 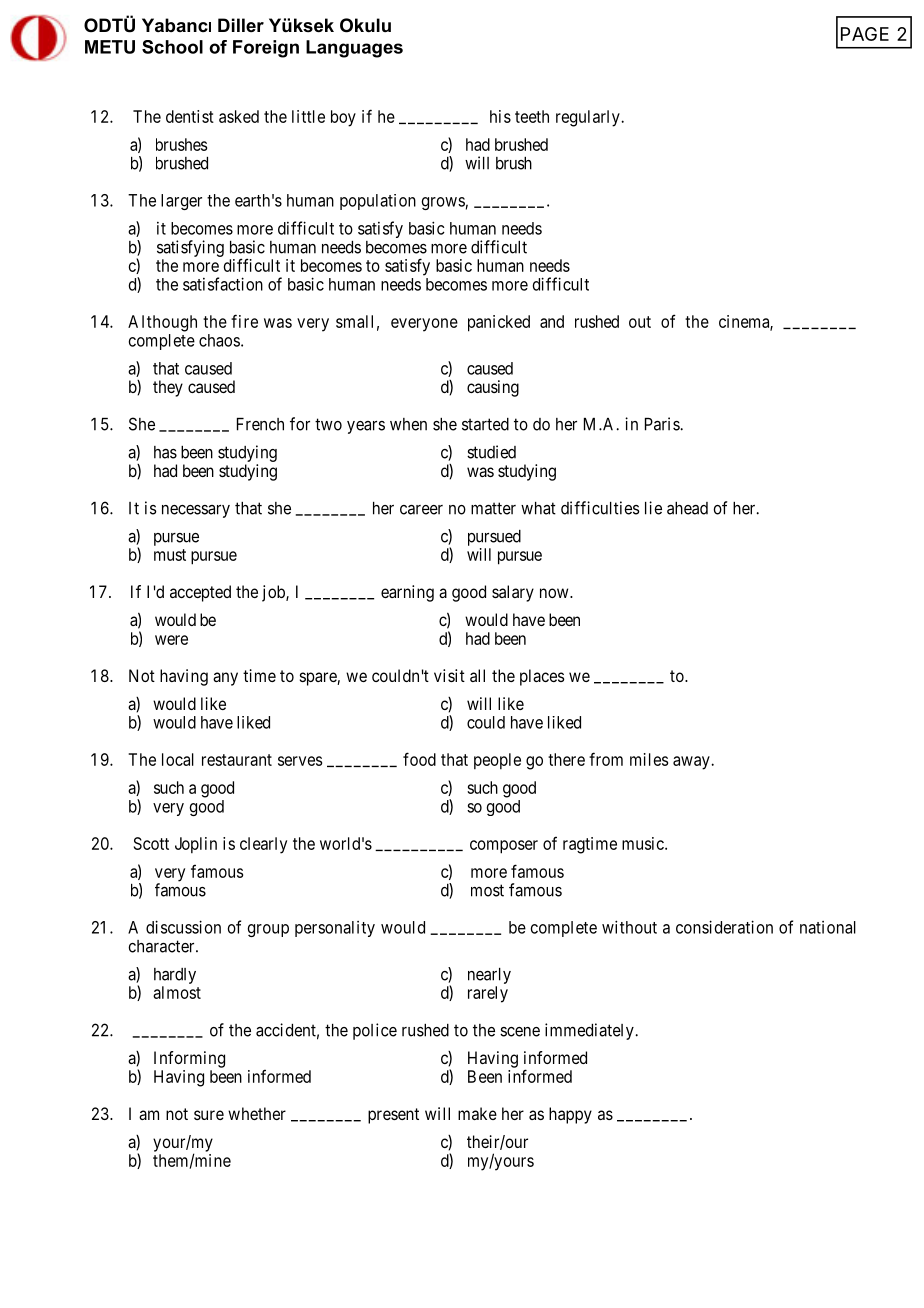 I want to click on ahead, so click(x=687, y=508).
